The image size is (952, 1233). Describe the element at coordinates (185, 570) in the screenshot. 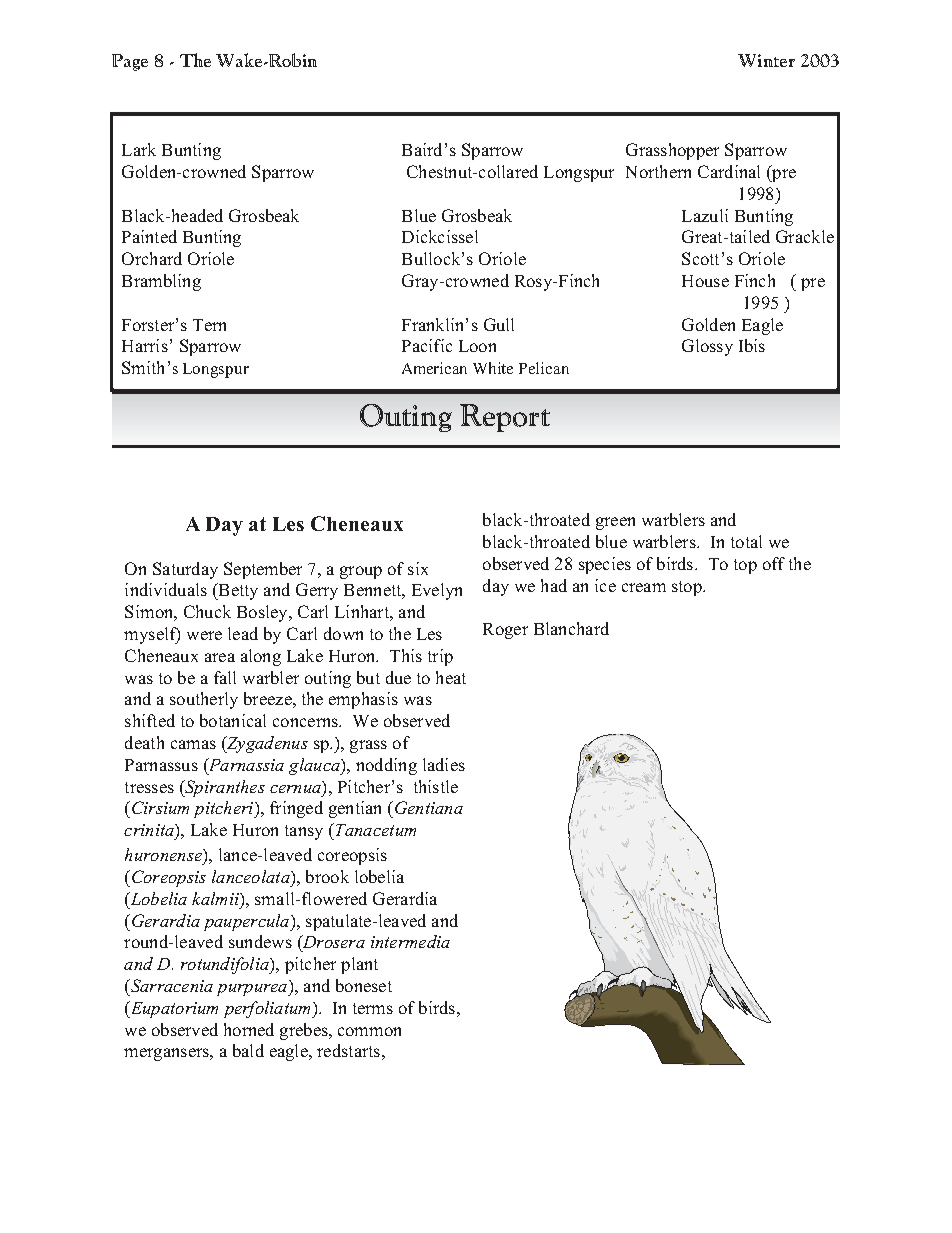

I see `Saturday` at that location.
